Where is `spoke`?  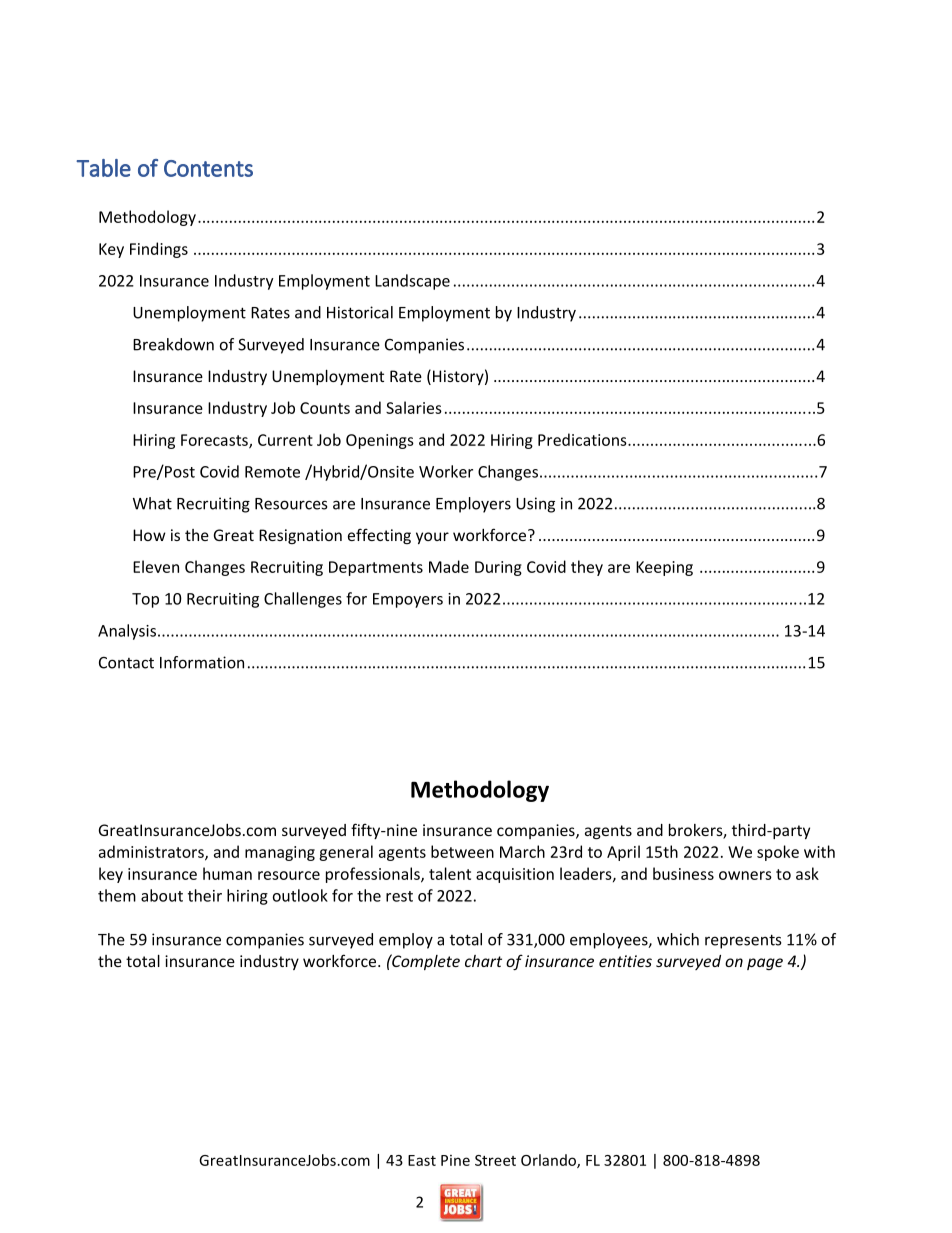 spoke is located at coordinates (778, 853).
